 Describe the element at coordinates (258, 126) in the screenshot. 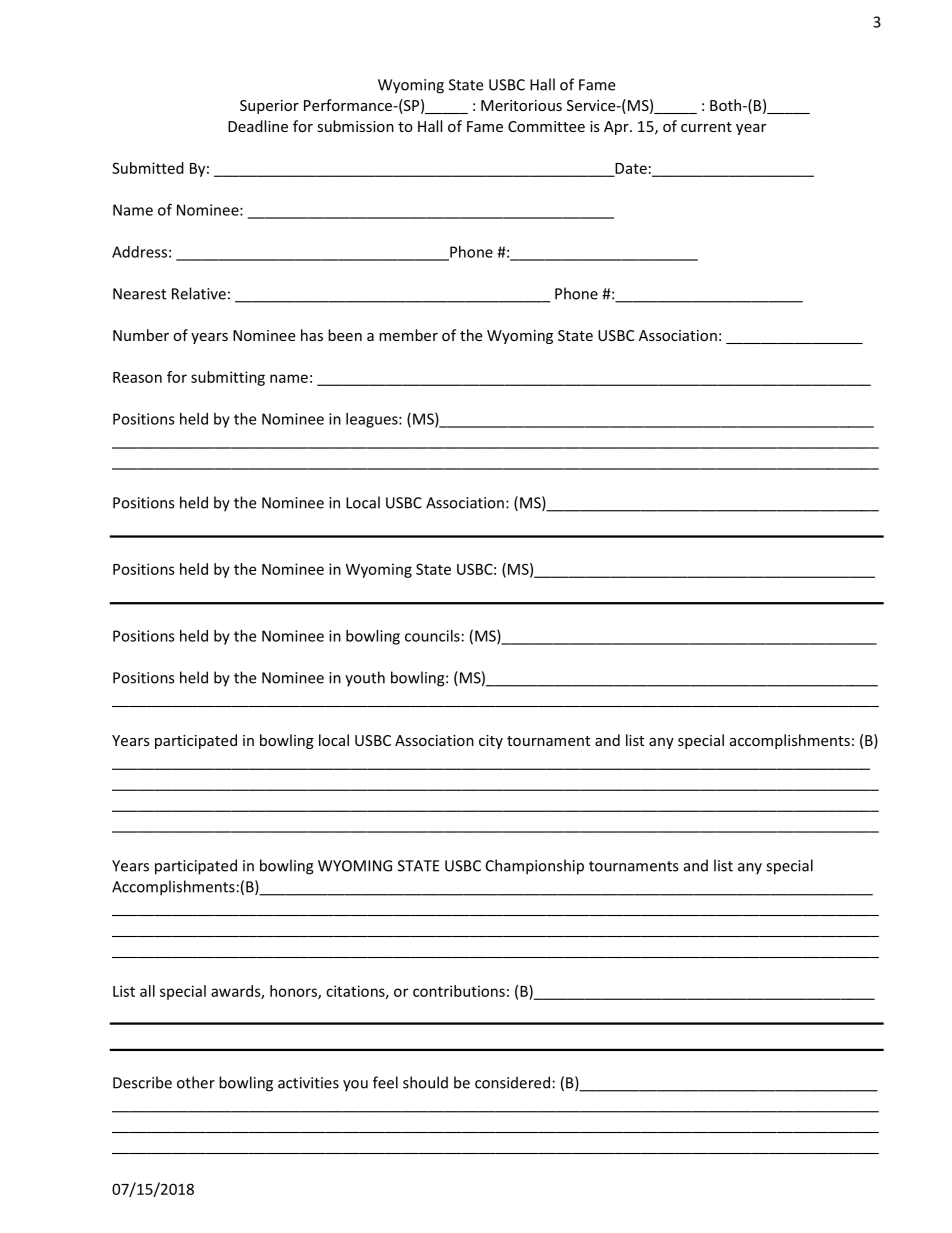

I see `Deadline` at that location.
